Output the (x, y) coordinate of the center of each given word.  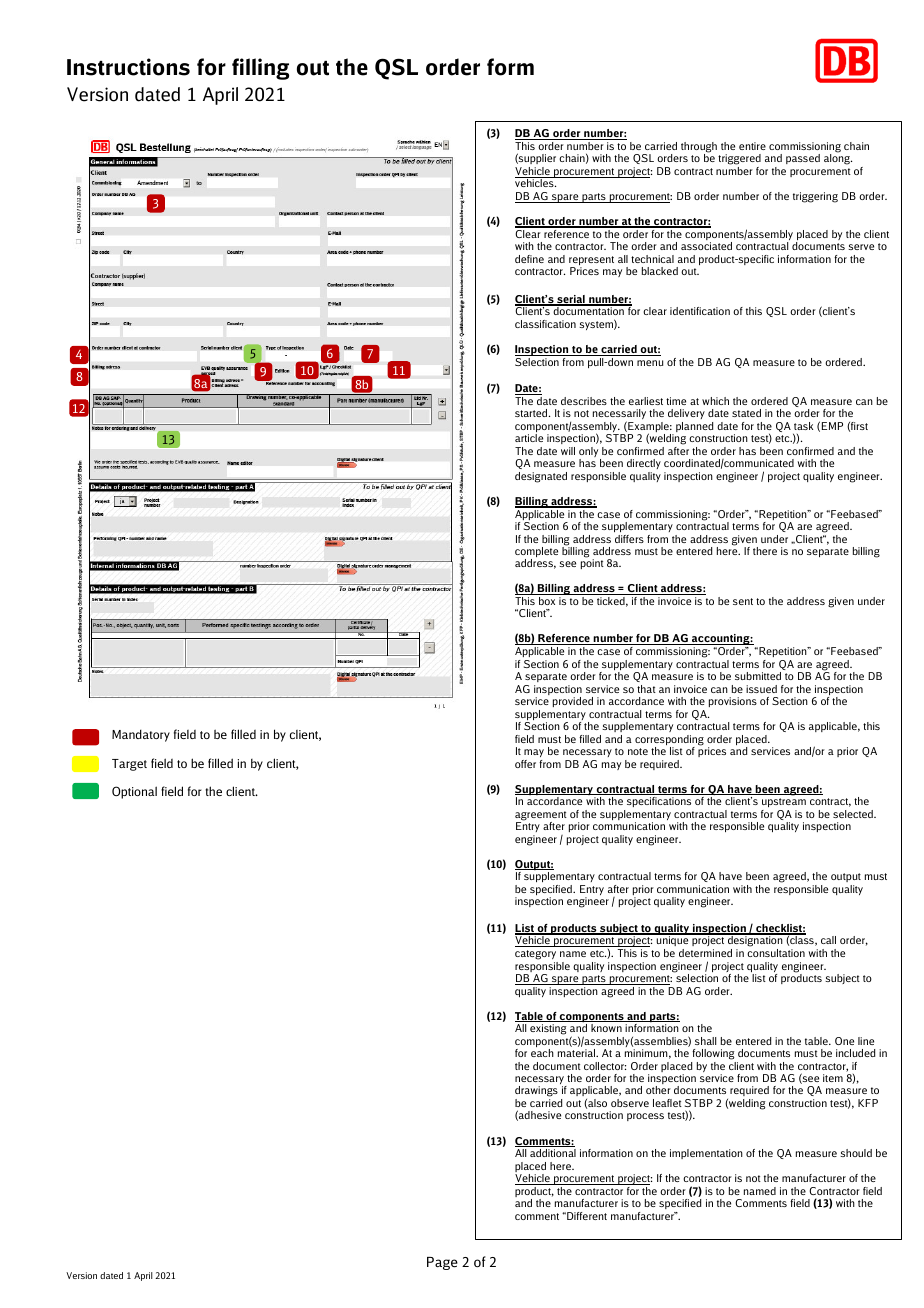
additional (553, 1153)
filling (260, 69)
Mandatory (141, 735)
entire (752, 146)
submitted (758, 676)
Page (442, 1263)
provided (573, 702)
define (529, 259)
